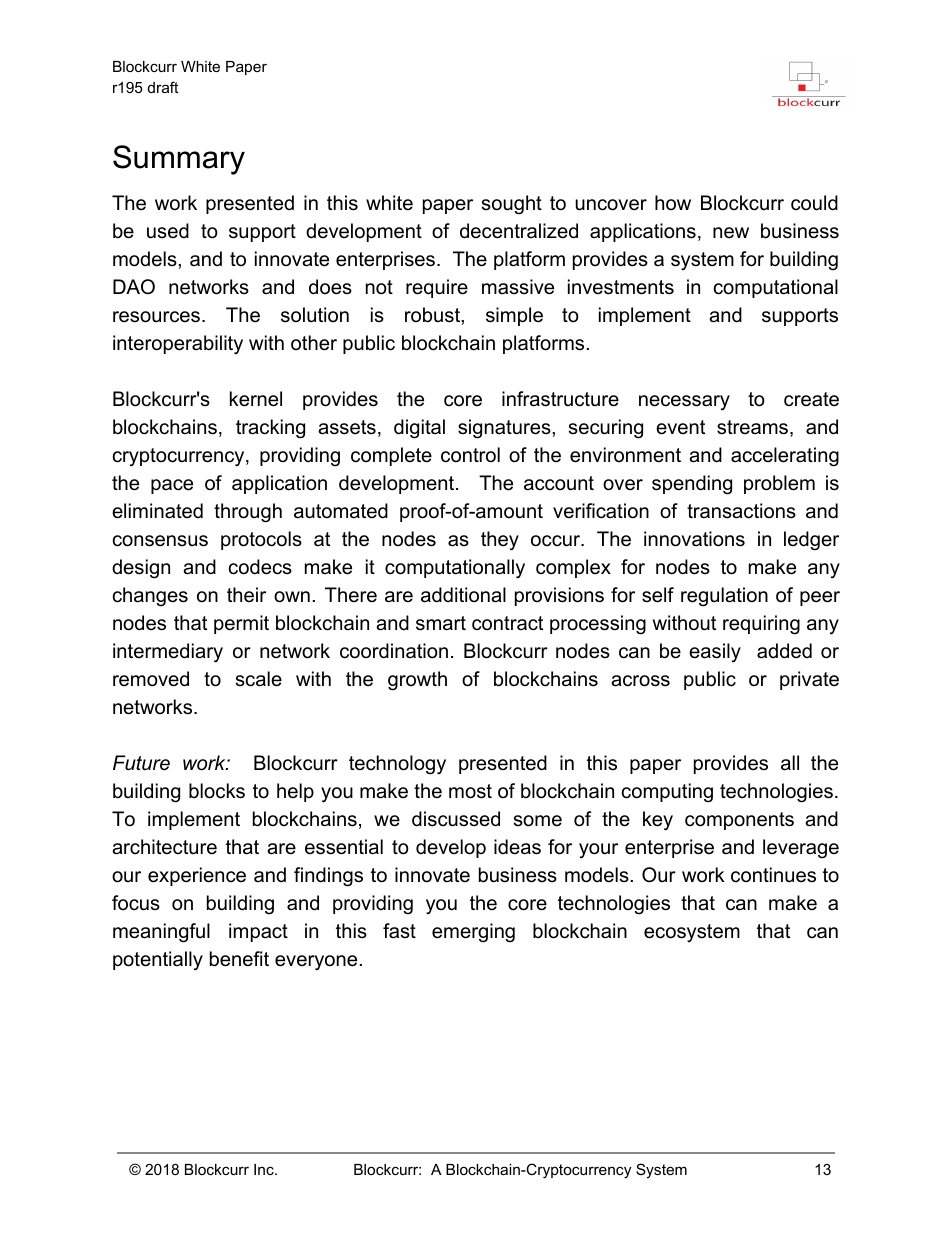  What do you see at coordinates (179, 160) in the screenshot?
I see `Summary` at bounding box center [179, 160].
